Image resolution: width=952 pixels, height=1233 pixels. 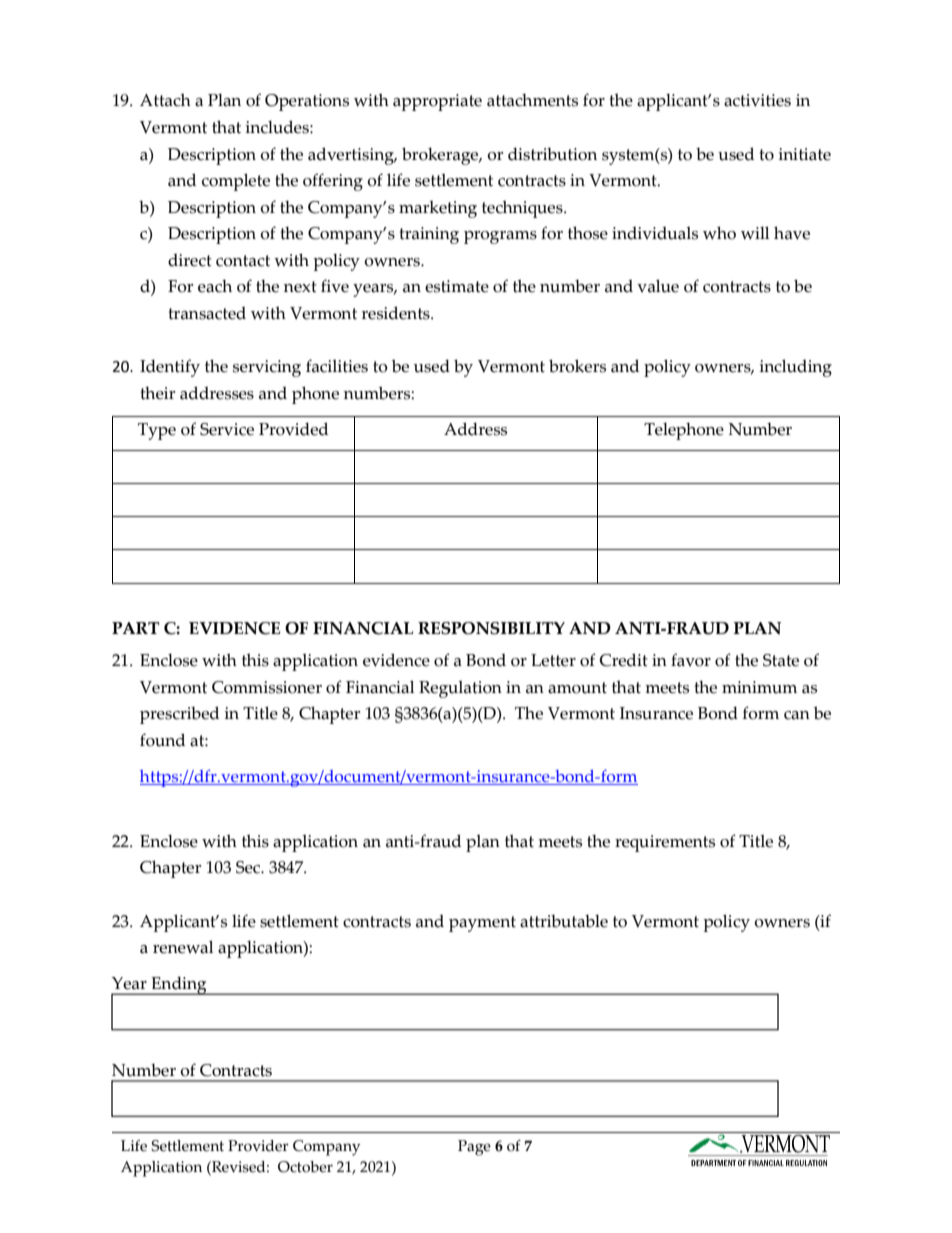 What do you see at coordinates (135, 628) in the screenshot?
I see `PART` at bounding box center [135, 628].
